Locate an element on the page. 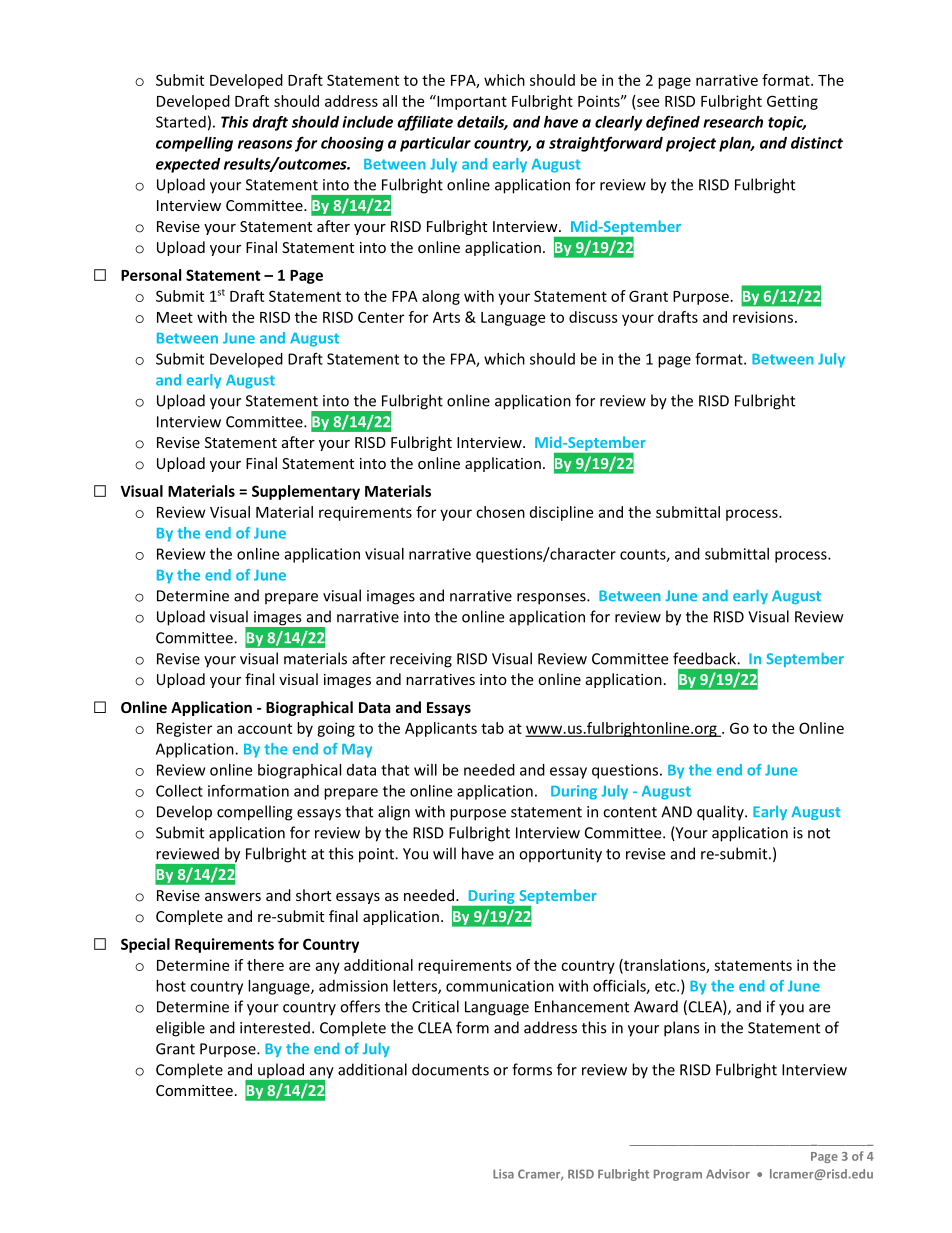 Image resolution: width=952 pixels, height=1233 pixels. Advisor is located at coordinates (728, 1174).
